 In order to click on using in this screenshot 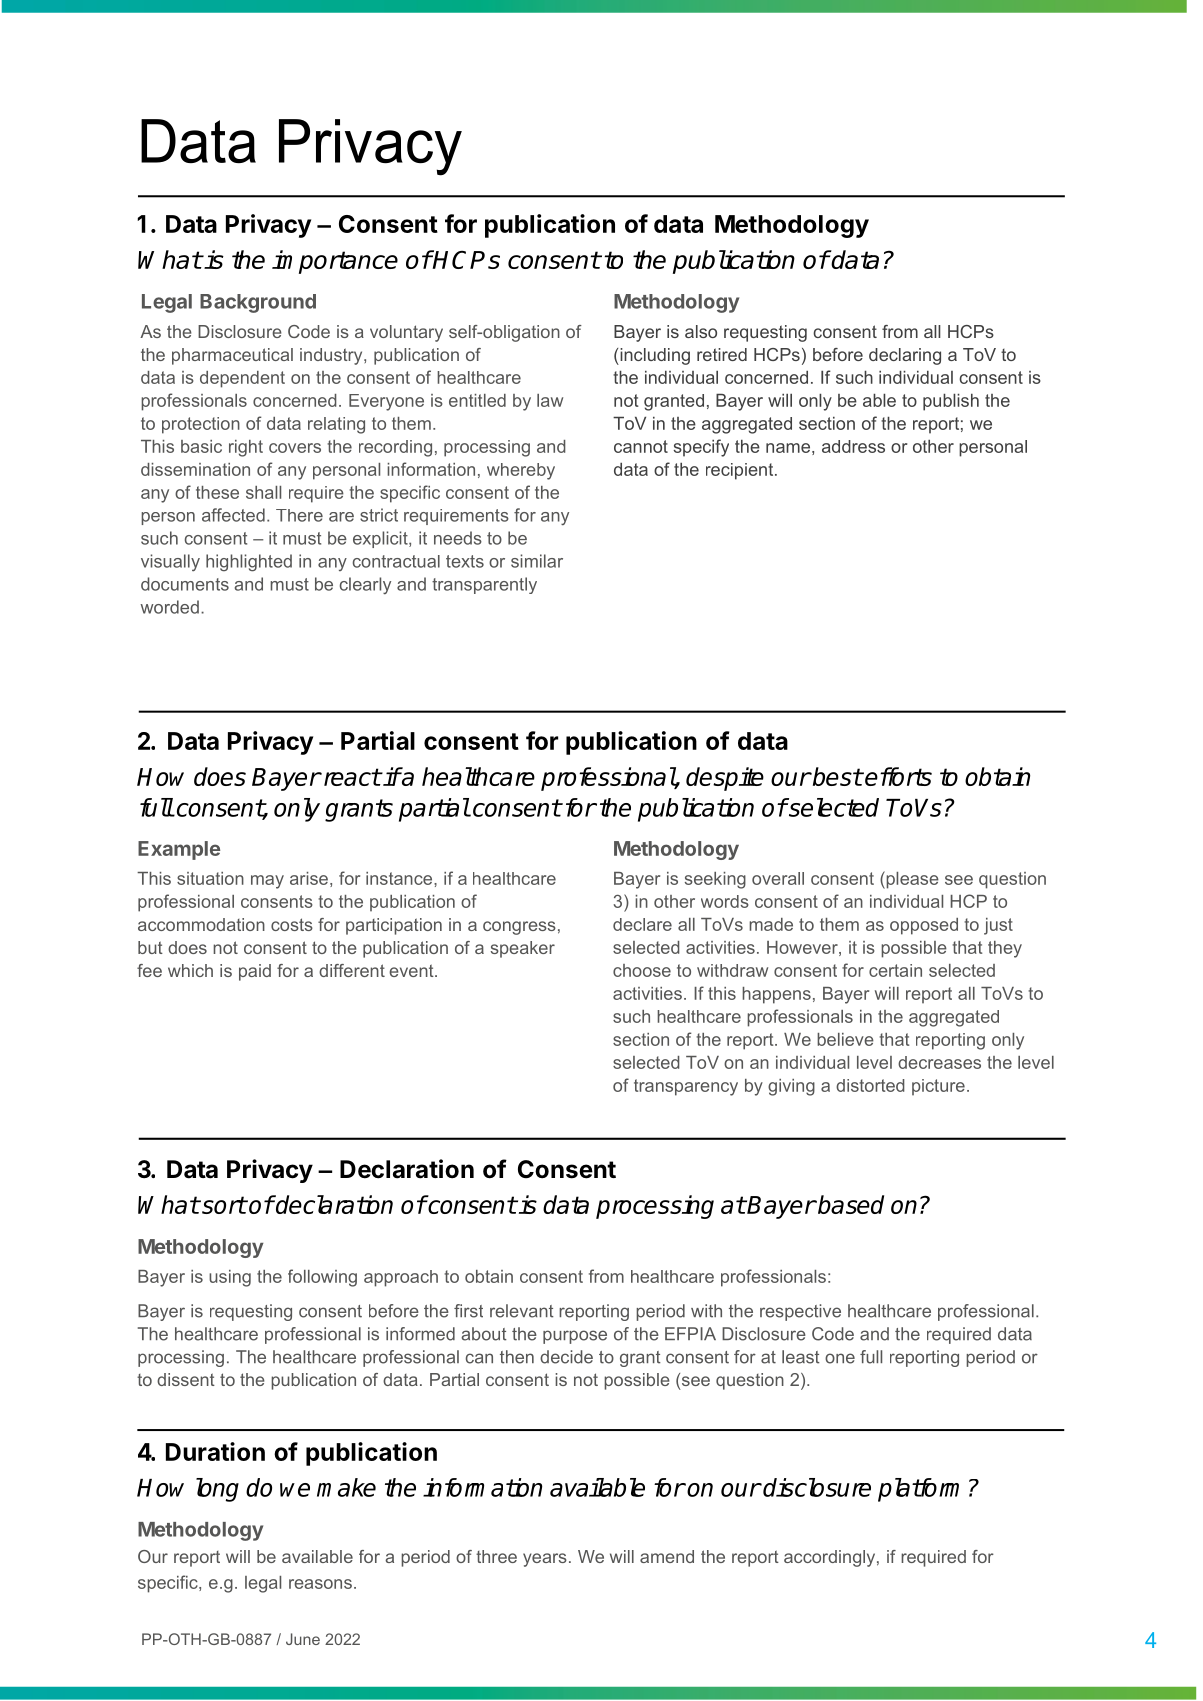, I will do `click(230, 1278)`.
